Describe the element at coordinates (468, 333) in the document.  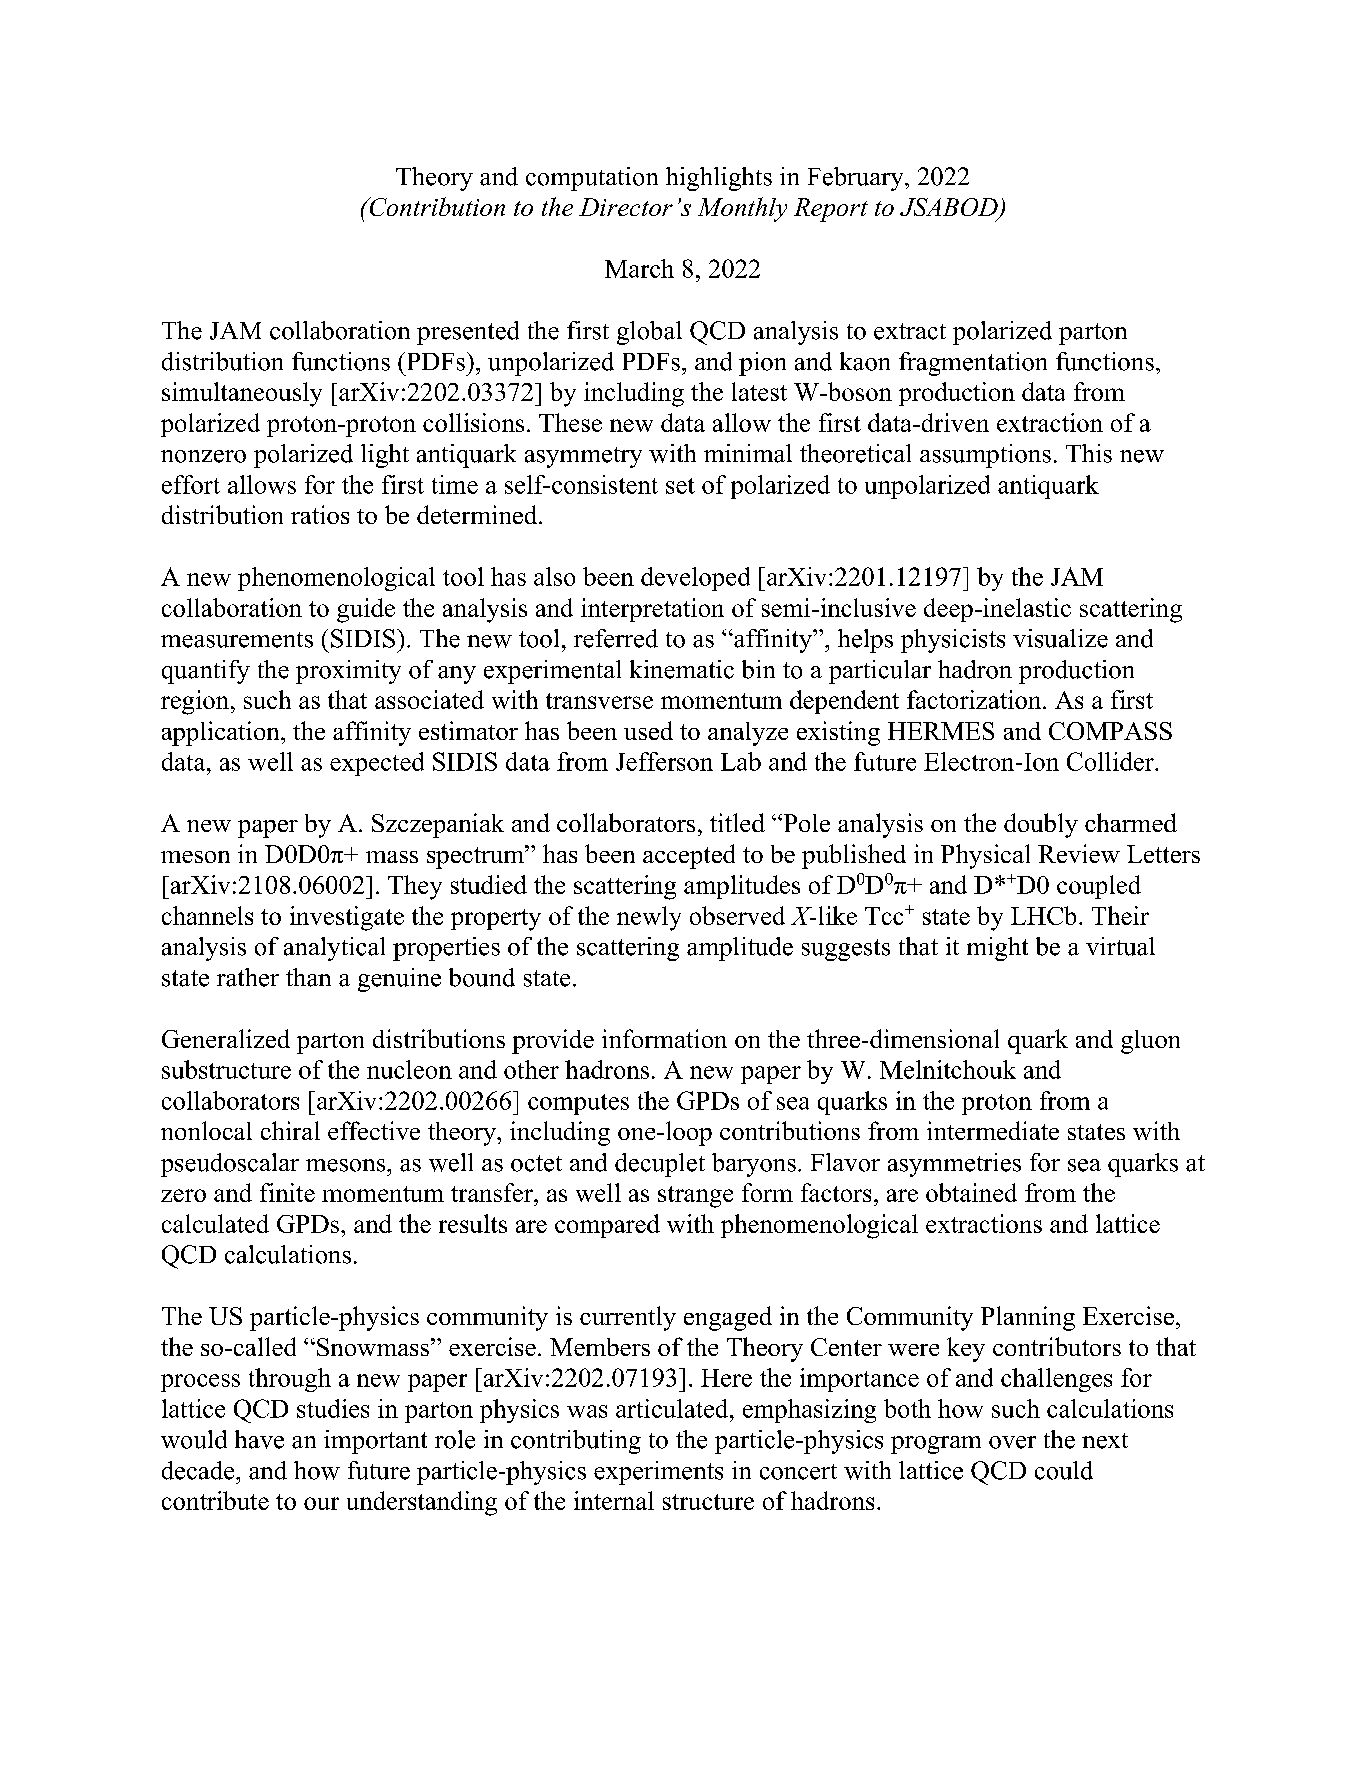
I see `presented` at that location.
